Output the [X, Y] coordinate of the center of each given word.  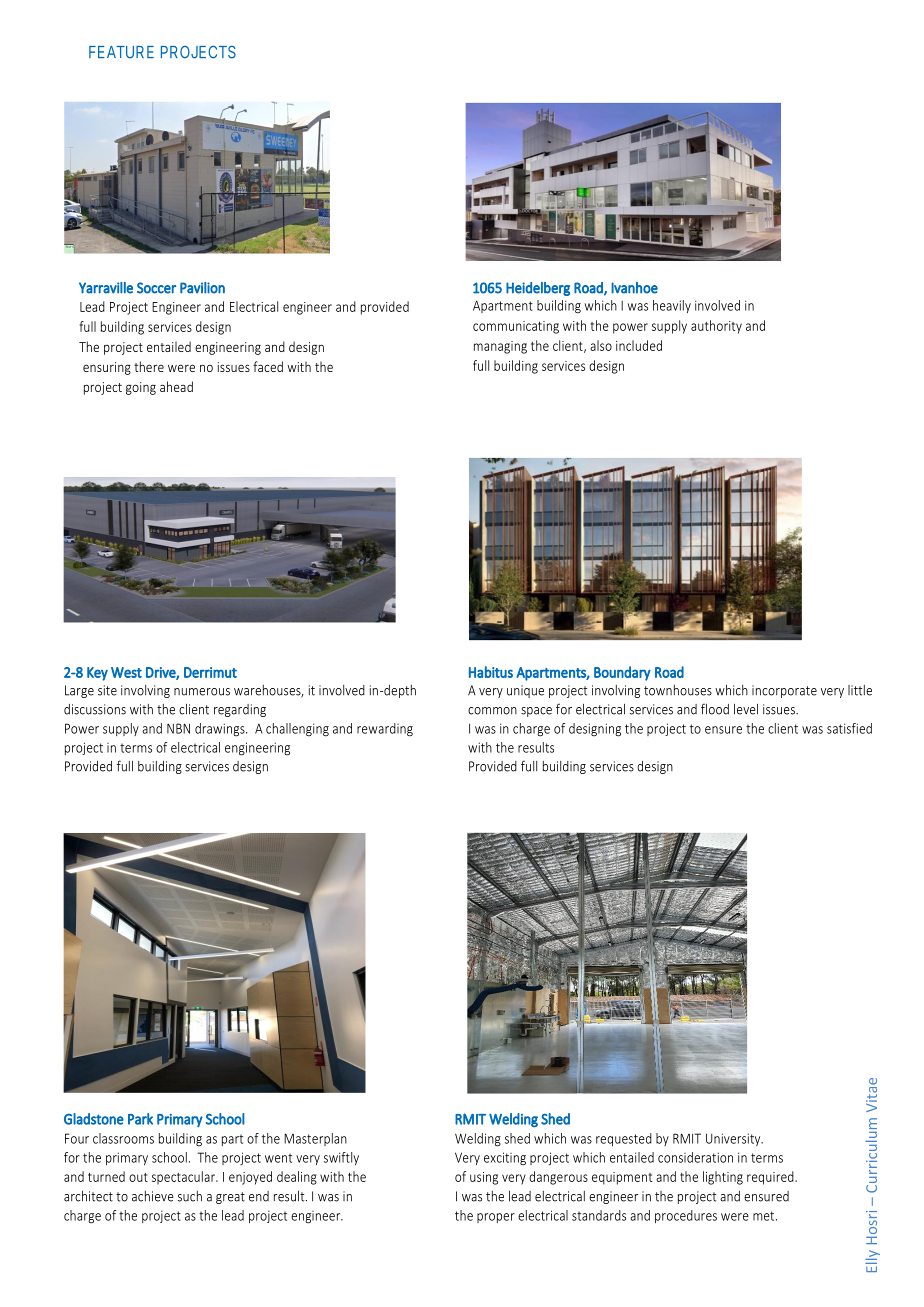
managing [500, 347]
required [771, 1178]
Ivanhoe [634, 288]
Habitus [491, 672]
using [484, 1178]
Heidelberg [538, 289]
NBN [178, 728]
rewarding [385, 730]
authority [716, 327]
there [149, 366]
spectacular [184, 1177]
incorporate [784, 691]
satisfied [849, 728]
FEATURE [121, 52]
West [126, 672]
